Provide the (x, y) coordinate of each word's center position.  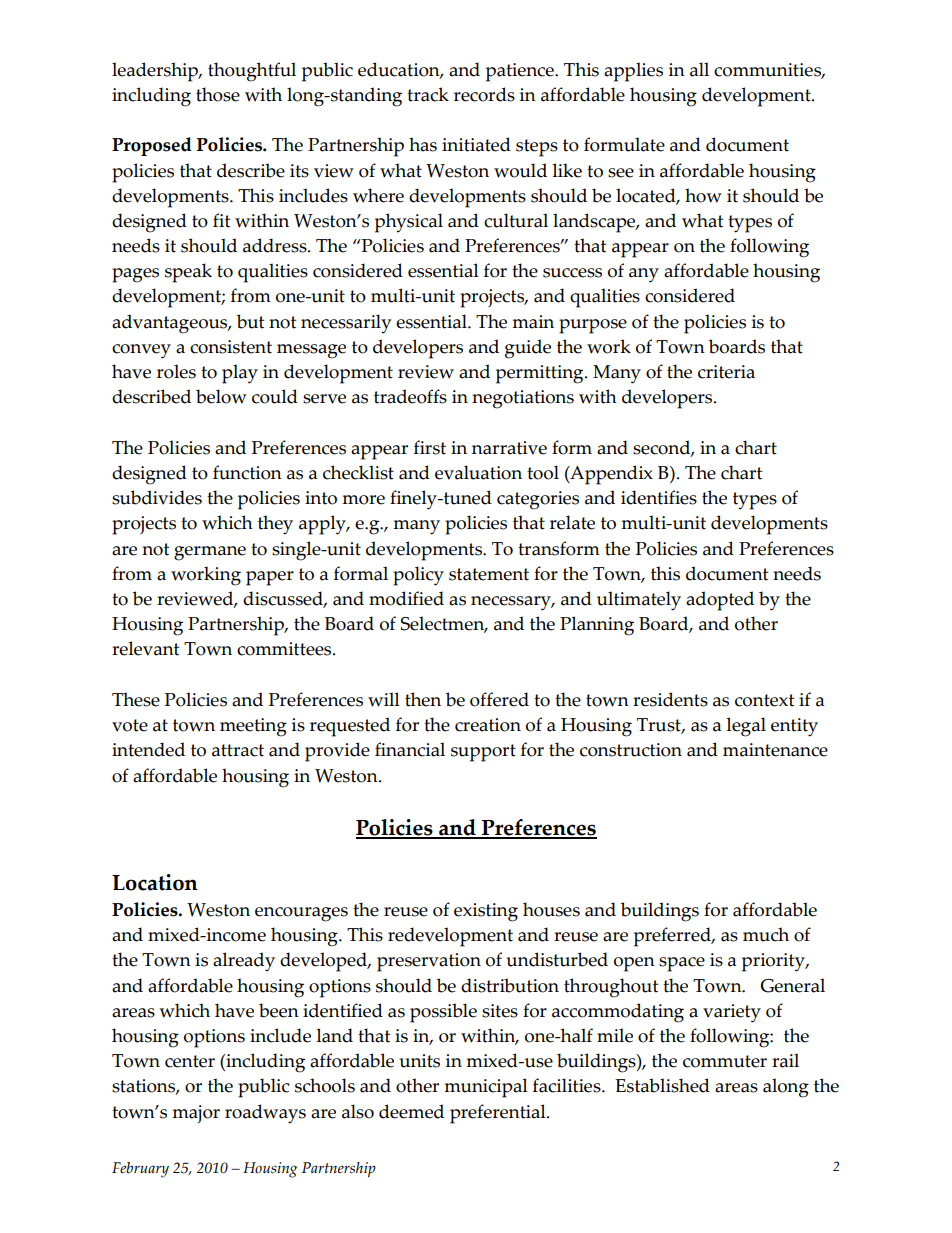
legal (746, 727)
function (247, 472)
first (430, 447)
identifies (659, 497)
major (196, 1114)
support (483, 753)
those (218, 94)
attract (238, 750)
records (484, 94)
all (699, 69)
